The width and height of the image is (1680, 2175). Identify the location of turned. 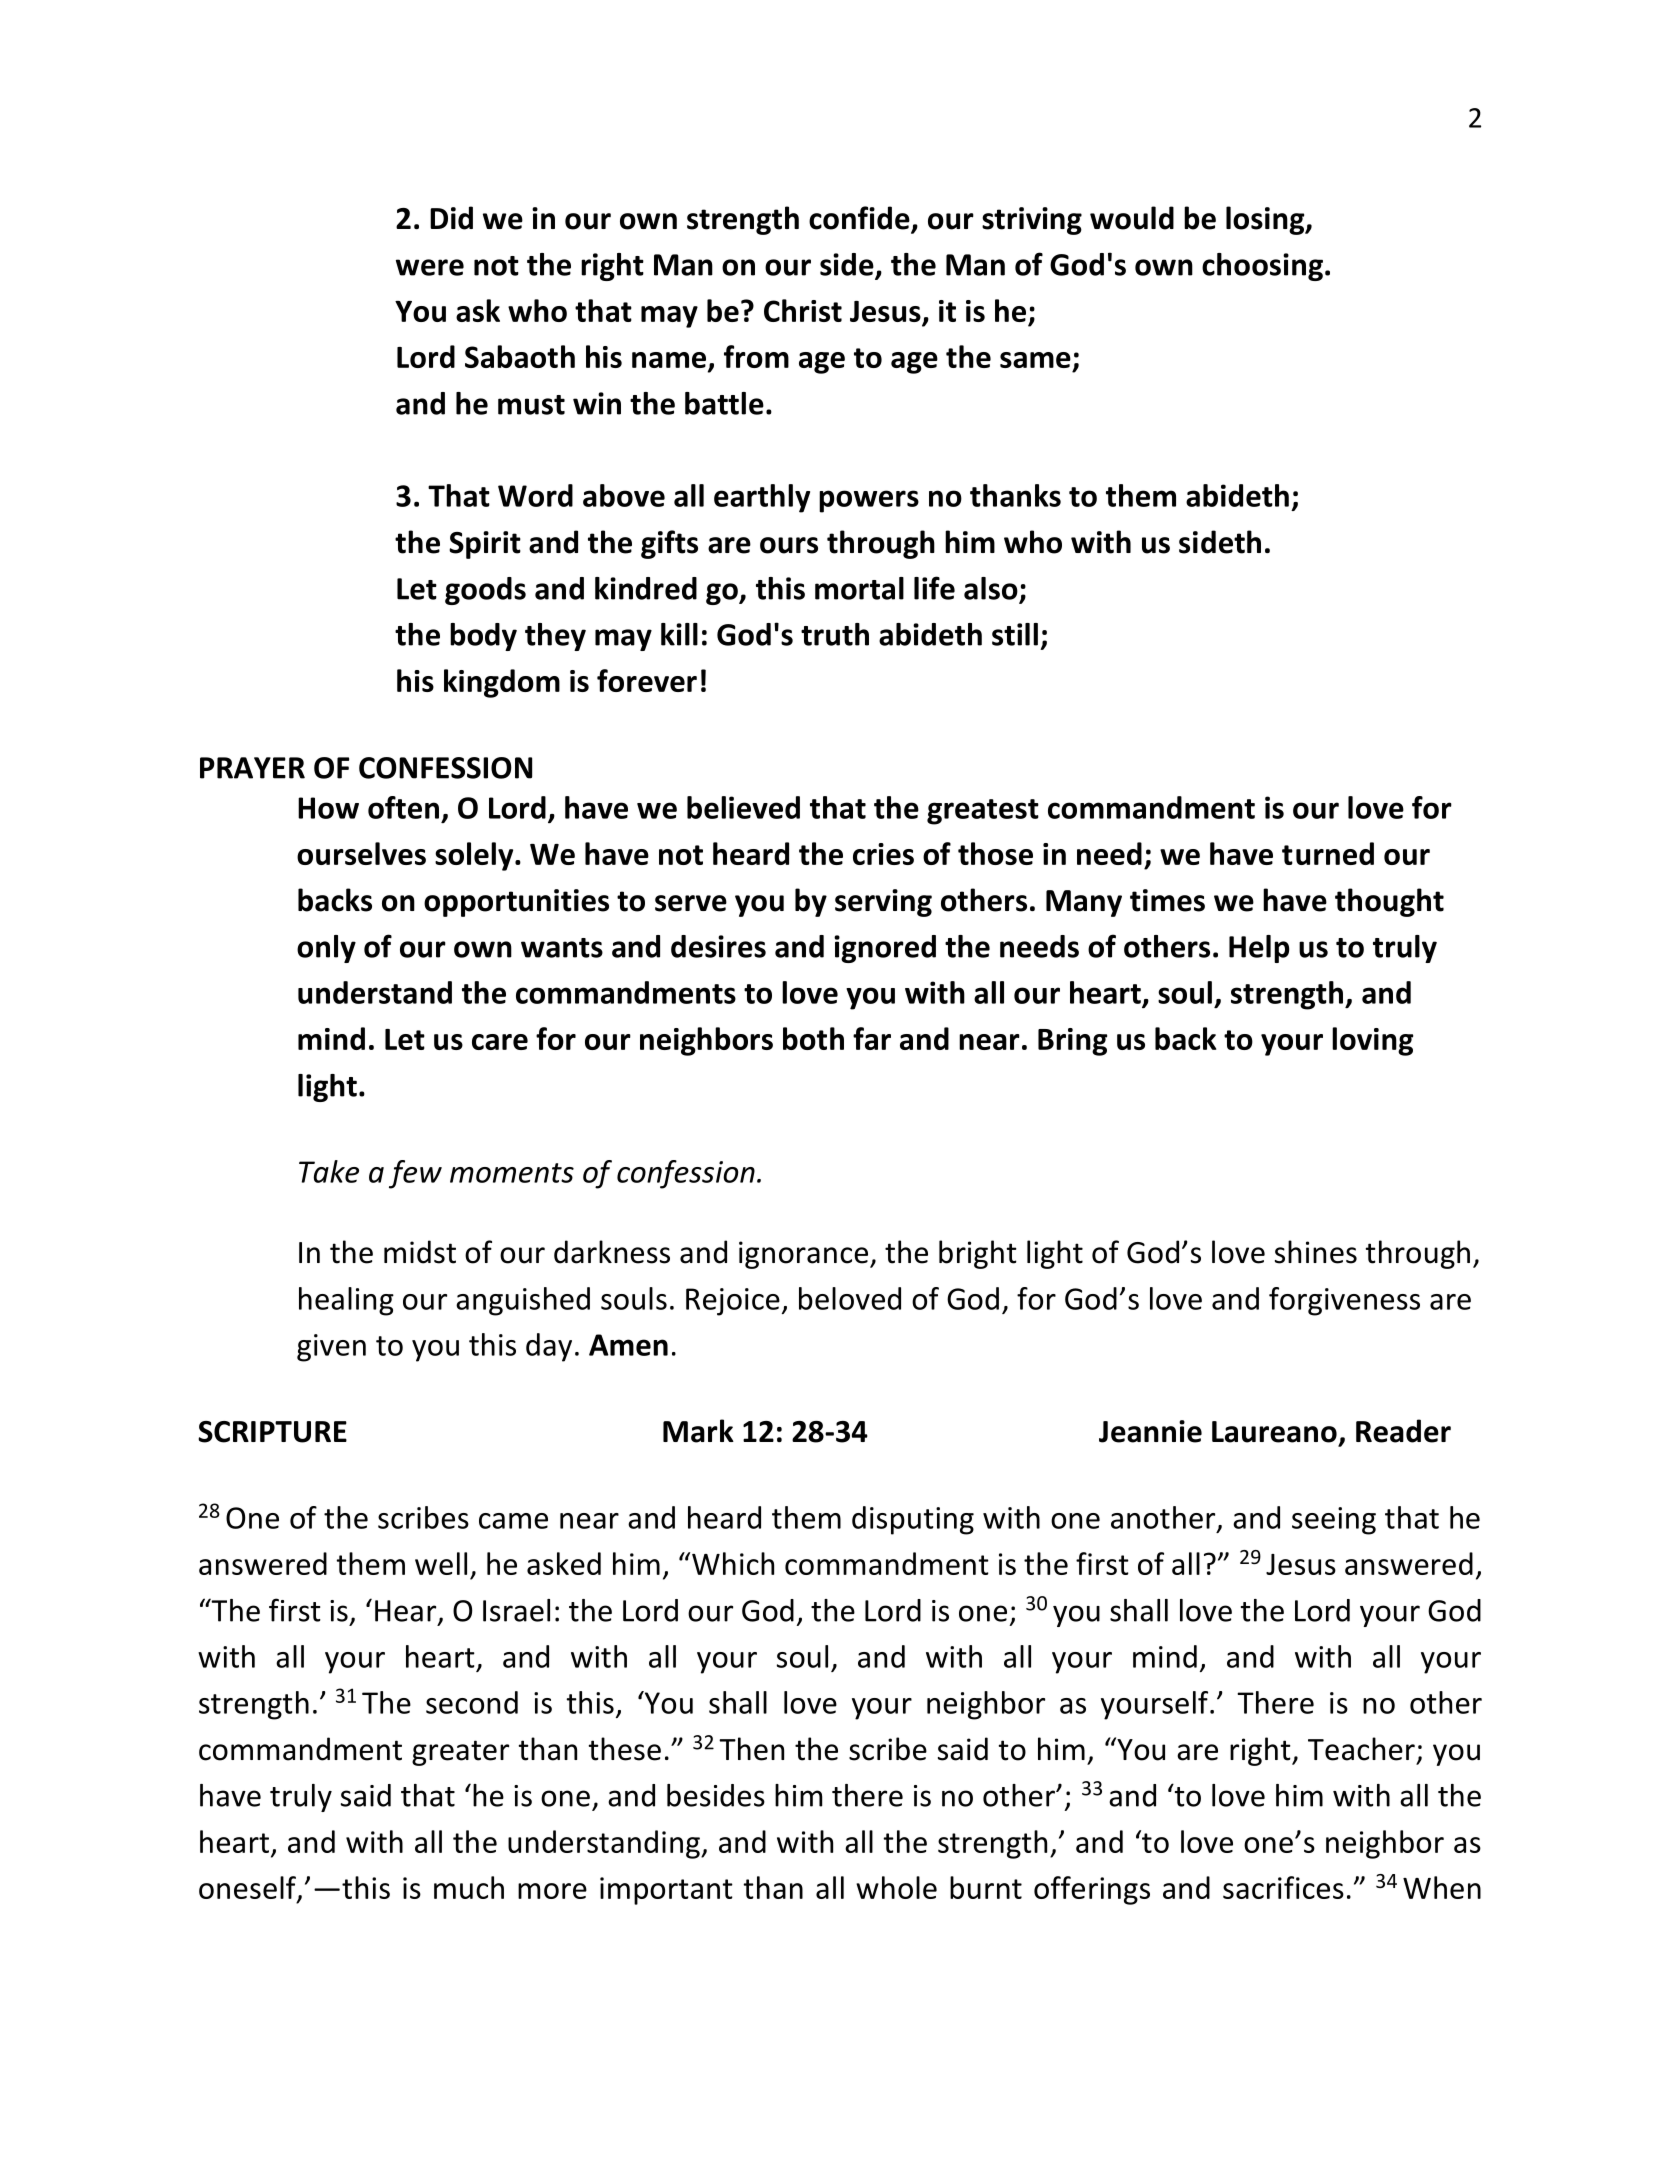
(1328, 853).
